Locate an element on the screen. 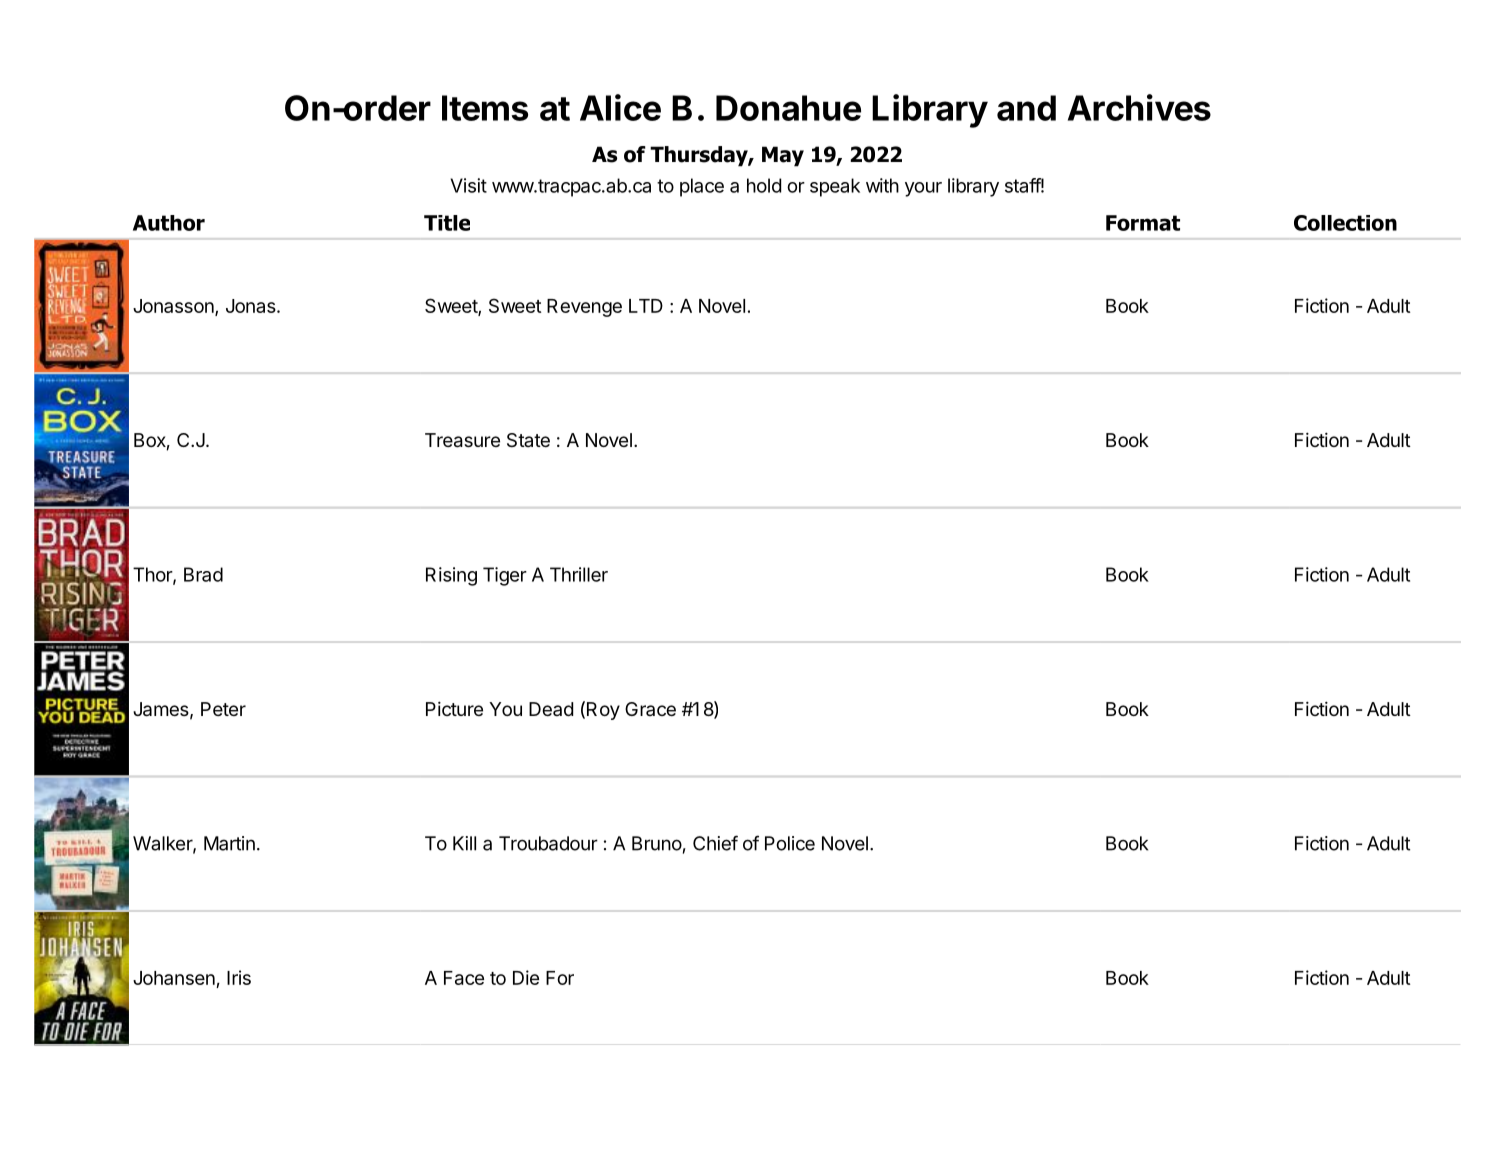 This screenshot has height=1166, width=1509. Police is located at coordinates (790, 843).
